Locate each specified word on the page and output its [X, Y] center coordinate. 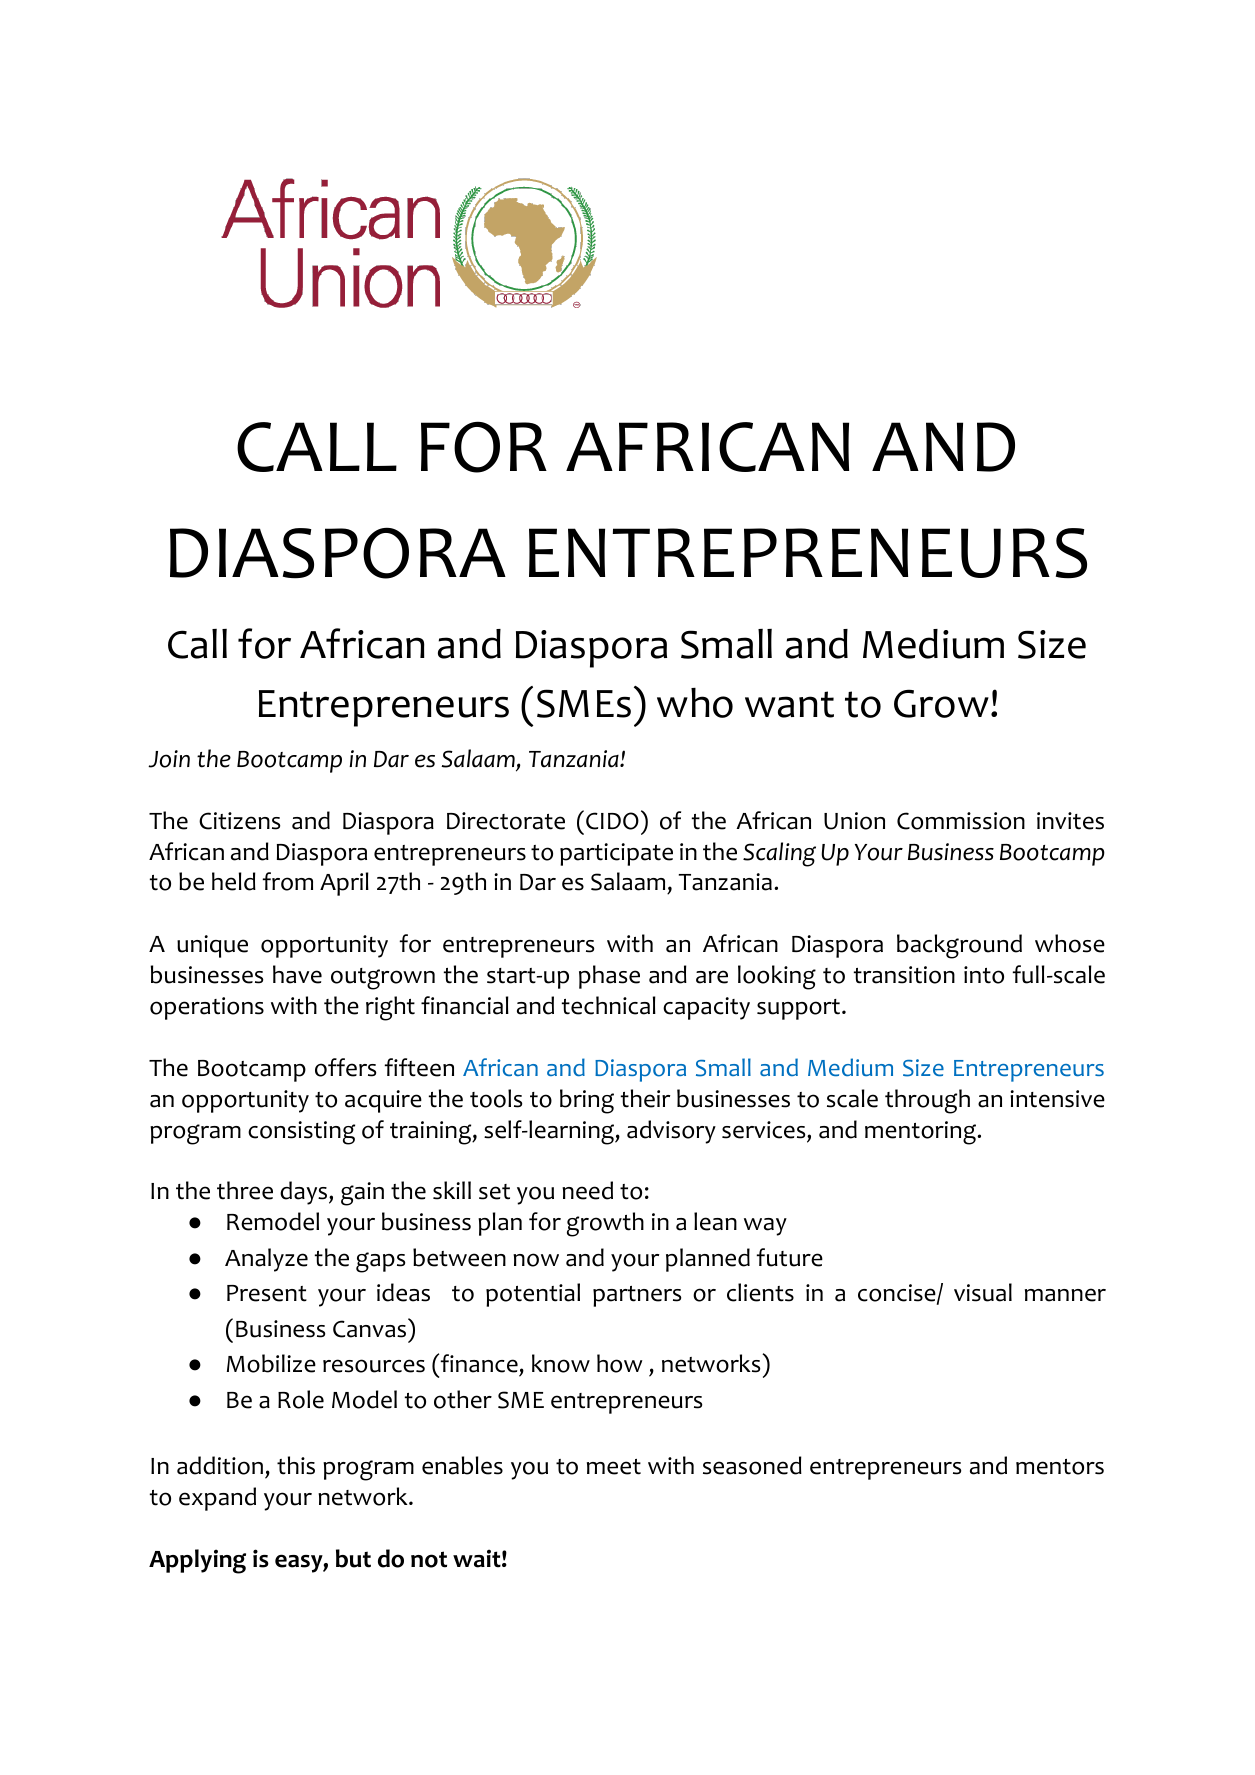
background [959, 946]
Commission [961, 821]
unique [212, 946]
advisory [671, 1132]
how [619, 1363]
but [353, 1558]
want [789, 704]
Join [169, 759]
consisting [301, 1133]
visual [983, 1292]
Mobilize [271, 1363]
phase [609, 977]
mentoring [922, 1133]
